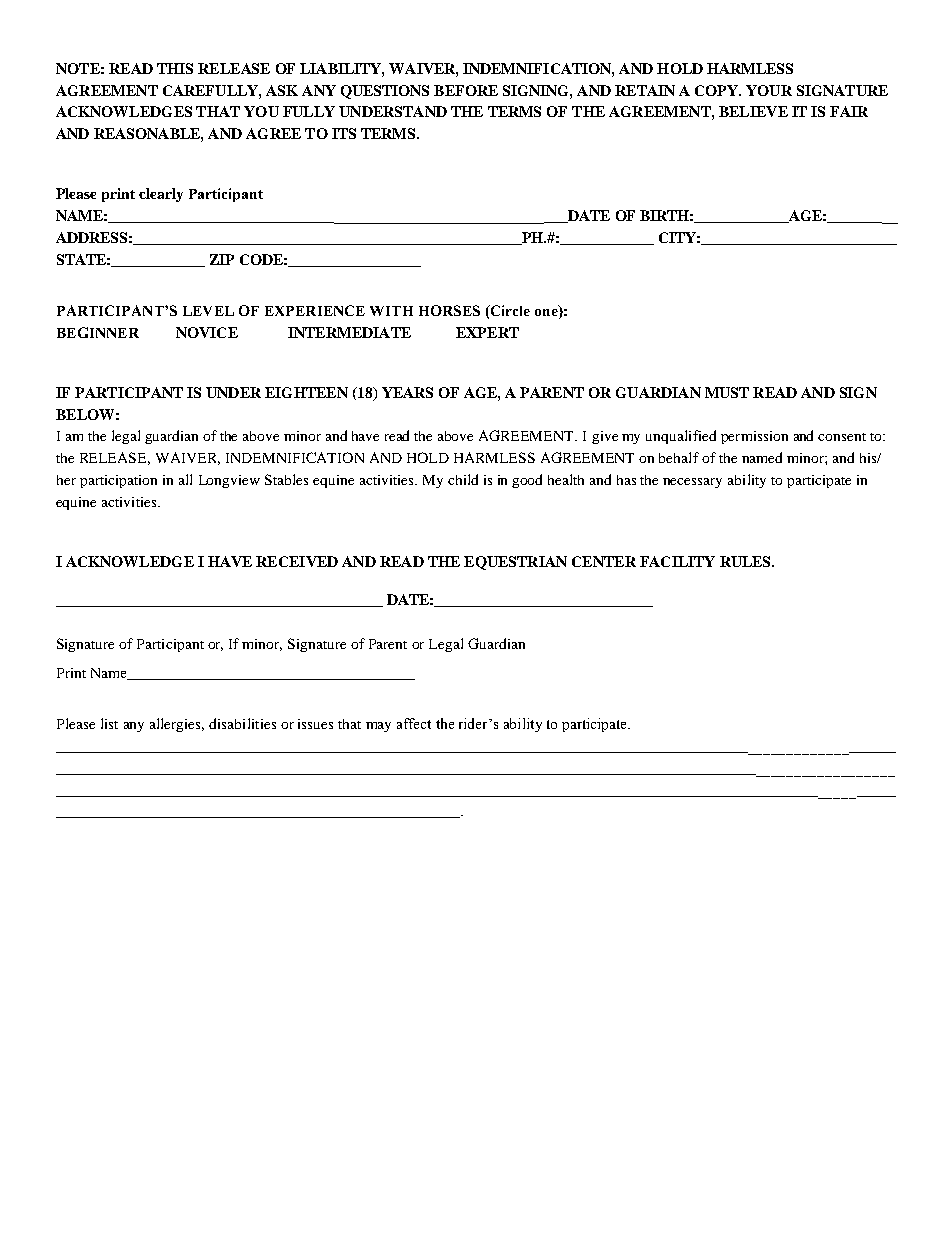  I want to click on BEFORE, so click(466, 90).
